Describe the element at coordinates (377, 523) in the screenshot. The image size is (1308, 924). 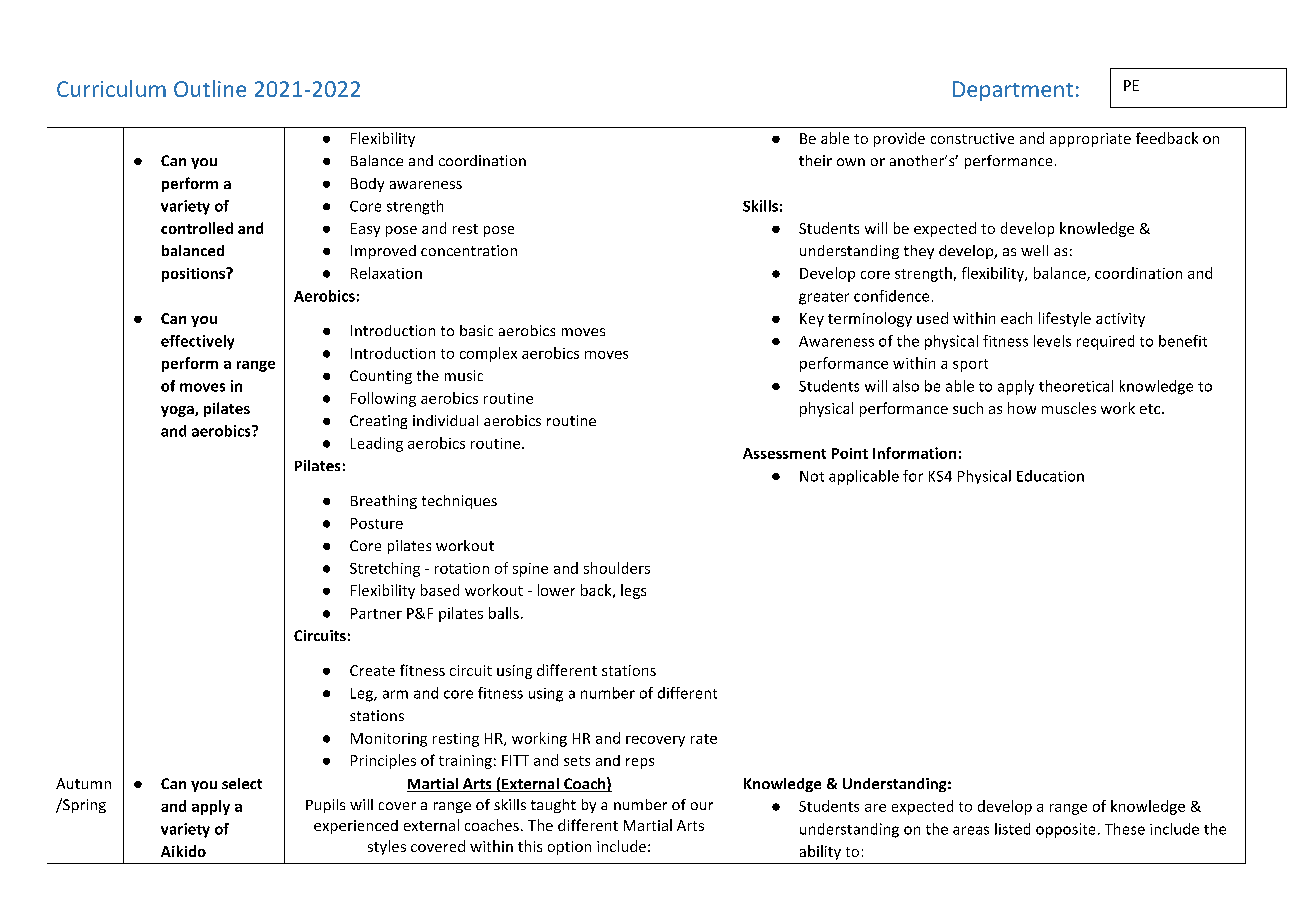
I see `Posture` at that location.
